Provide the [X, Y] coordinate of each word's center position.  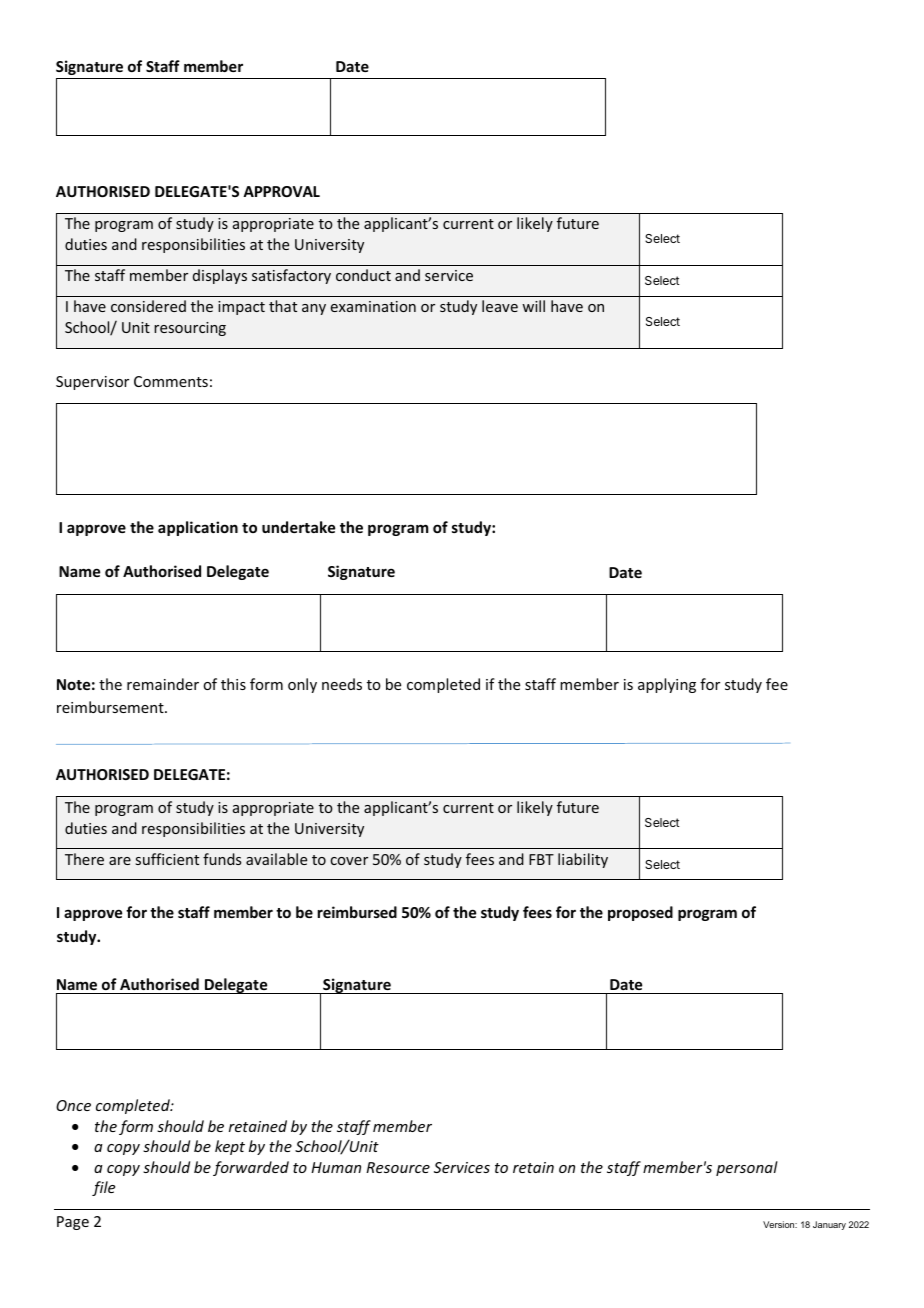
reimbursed [357, 912]
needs [342, 684]
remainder [163, 684]
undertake [298, 527]
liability [583, 860]
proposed [640, 913]
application [198, 528]
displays [220, 276]
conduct [363, 275]
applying [667, 685]
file [103, 1188]
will [533, 306]
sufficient [167, 859]
